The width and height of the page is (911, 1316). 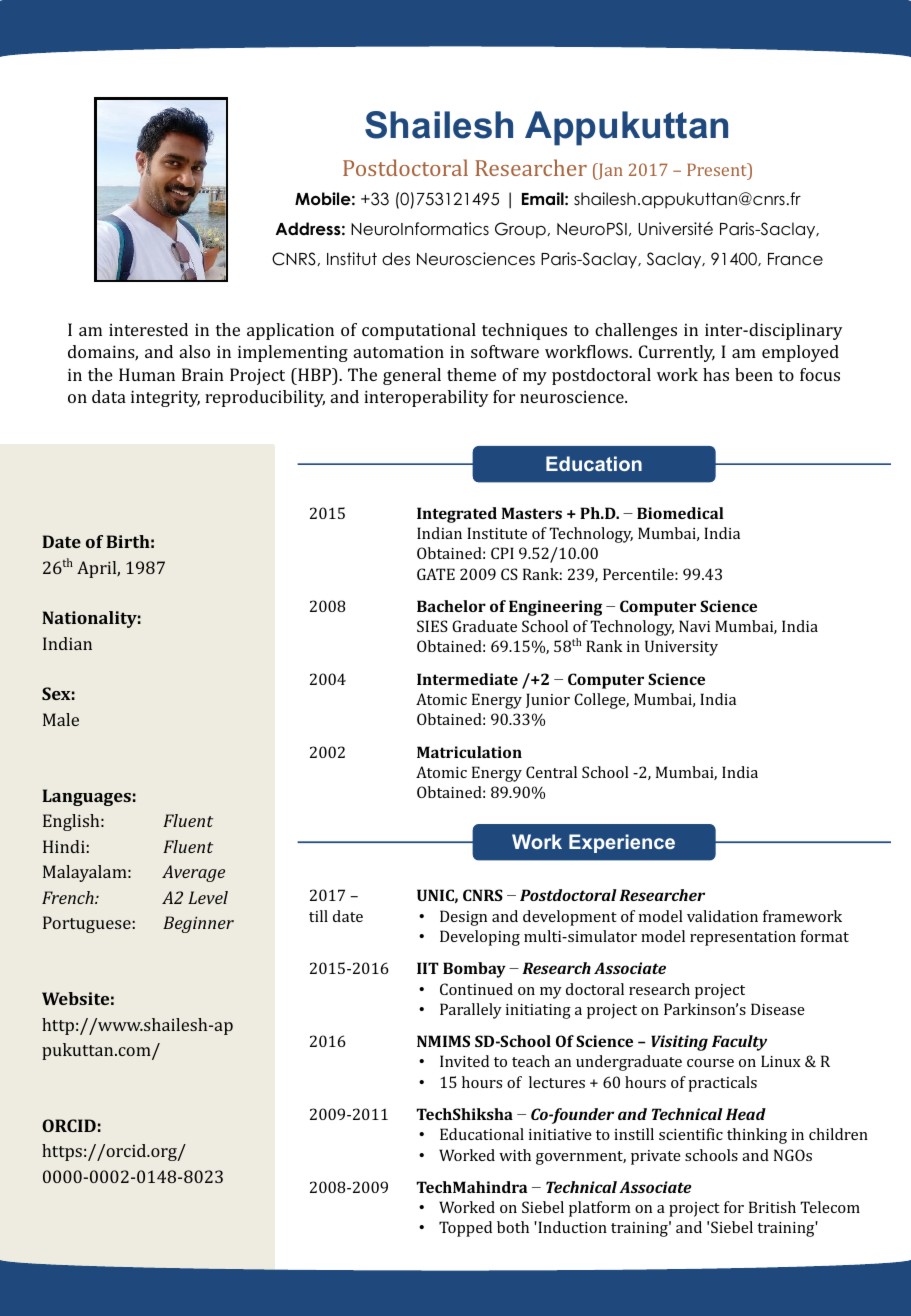 I want to click on both, so click(x=513, y=1227).
